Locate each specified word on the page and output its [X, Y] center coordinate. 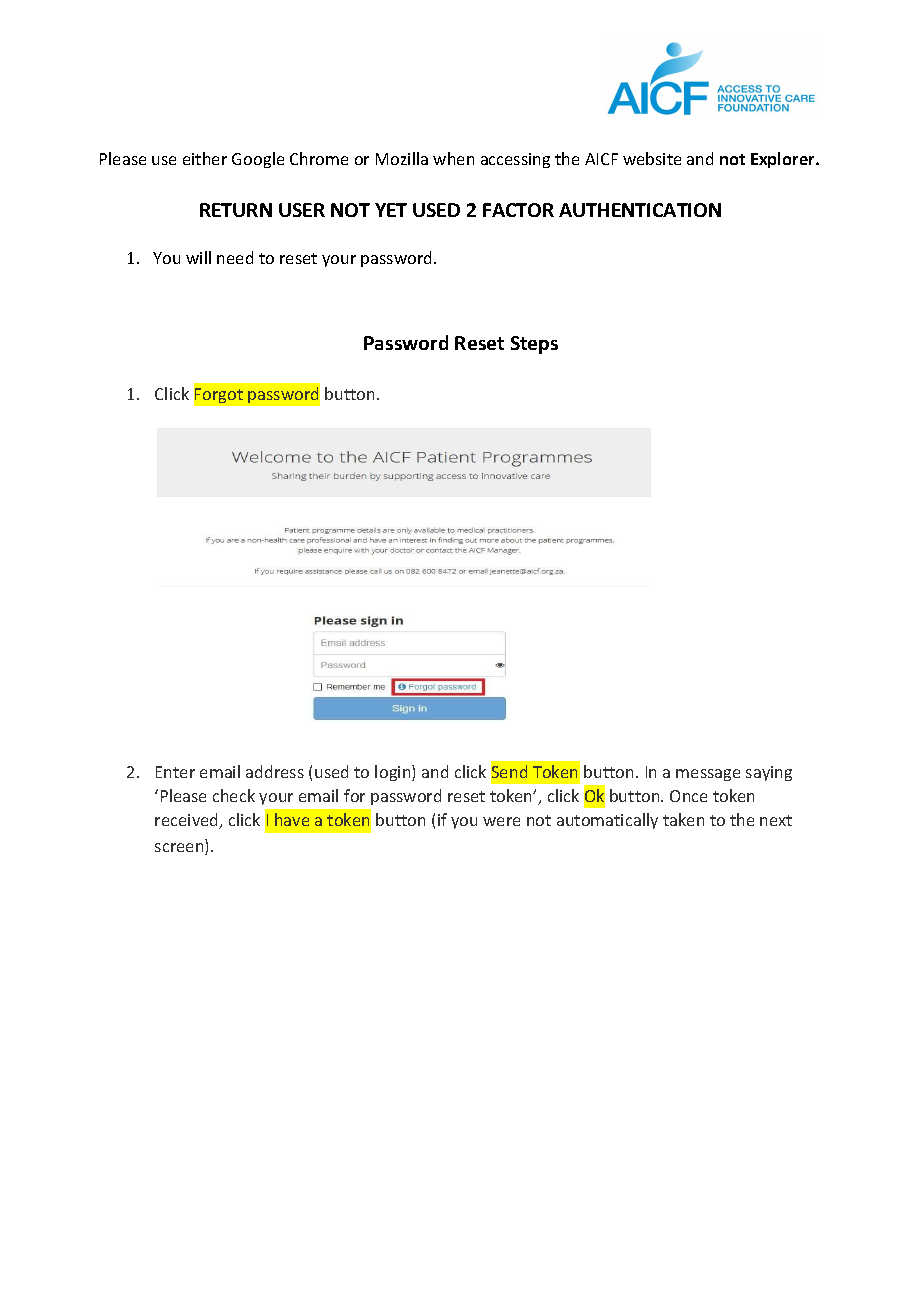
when [453, 158]
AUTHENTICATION [640, 210]
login [394, 773]
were [501, 821]
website [652, 158]
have [292, 819]
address [275, 771]
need [235, 257]
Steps [534, 345]
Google [258, 160]
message [708, 775]
